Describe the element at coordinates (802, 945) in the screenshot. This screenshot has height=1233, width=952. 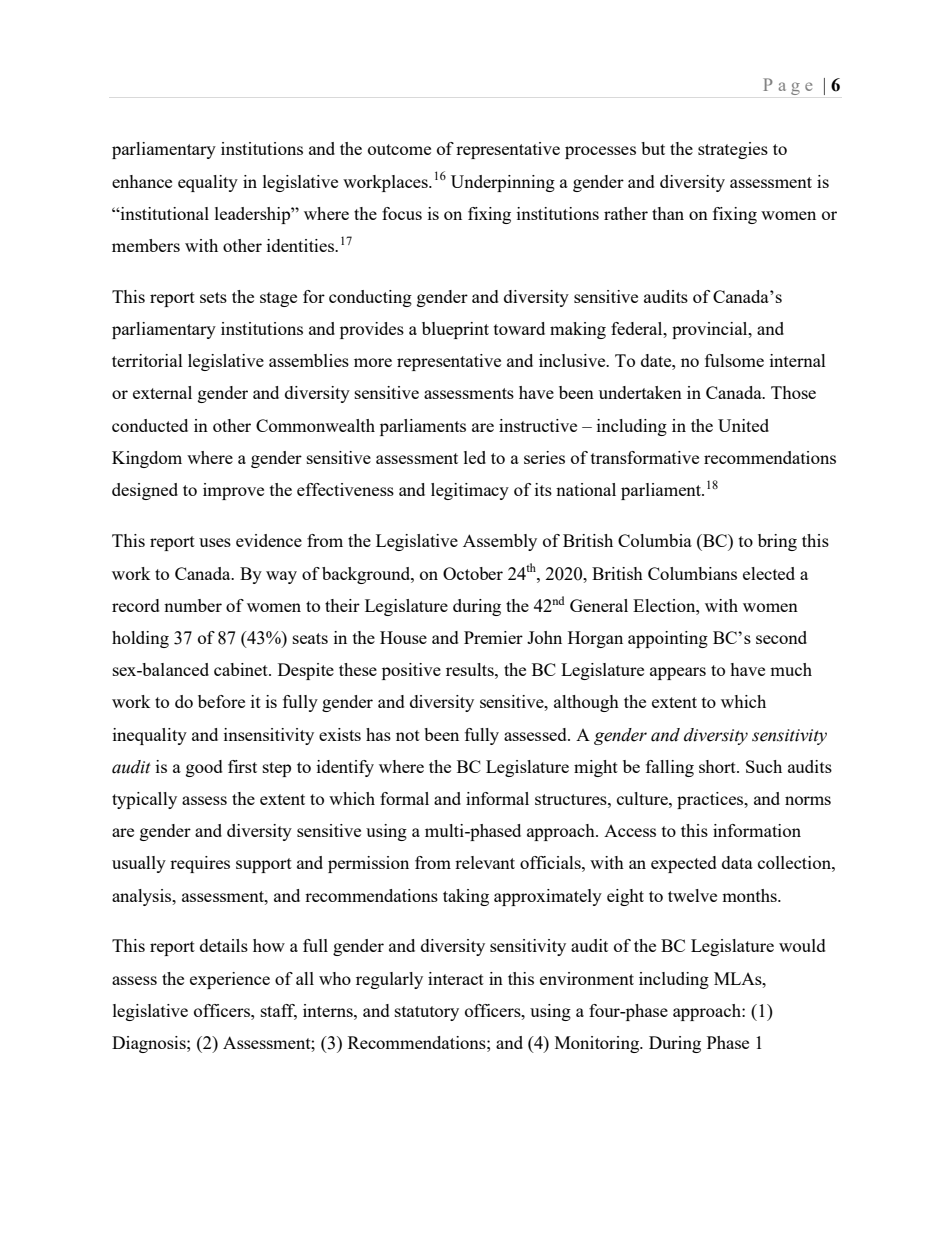
I see `would` at that location.
